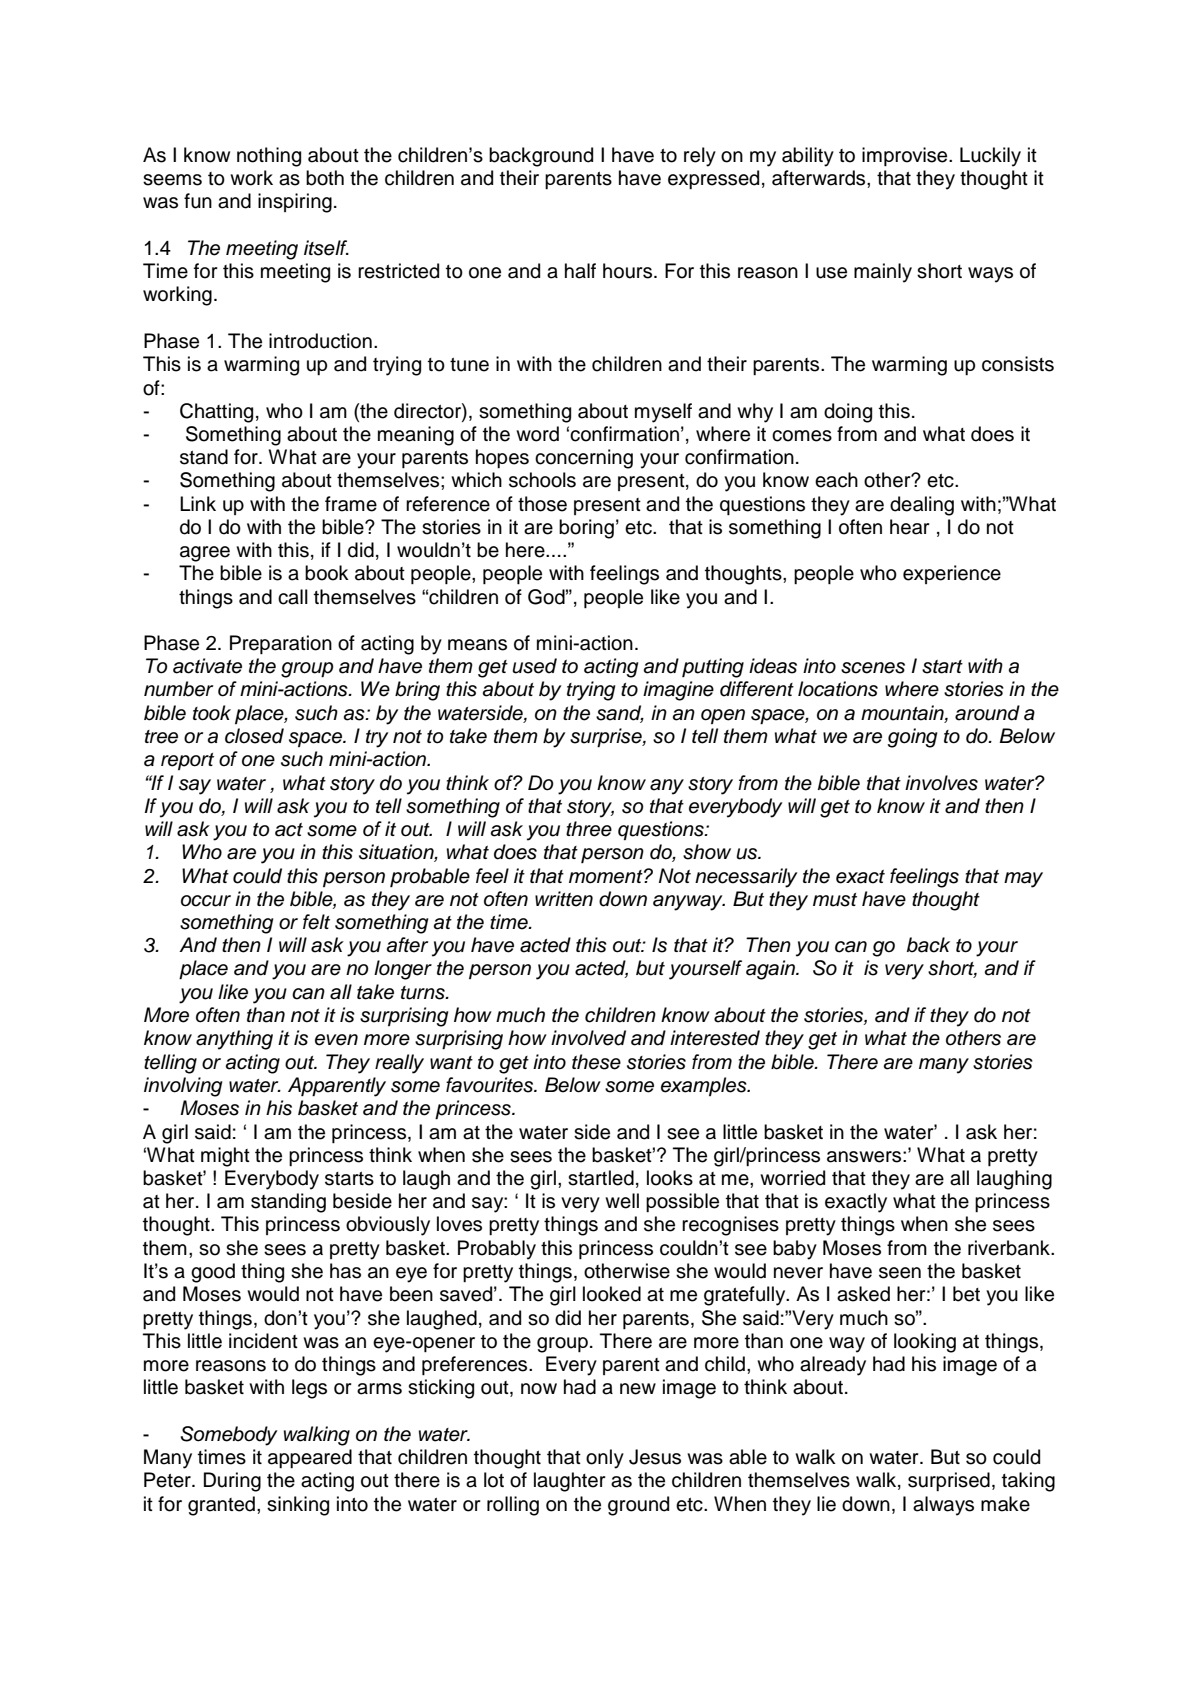 This image has height=1702, width=1203. Describe the element at coordinates (906, 156) in the image. I see `improvise` at that location.
